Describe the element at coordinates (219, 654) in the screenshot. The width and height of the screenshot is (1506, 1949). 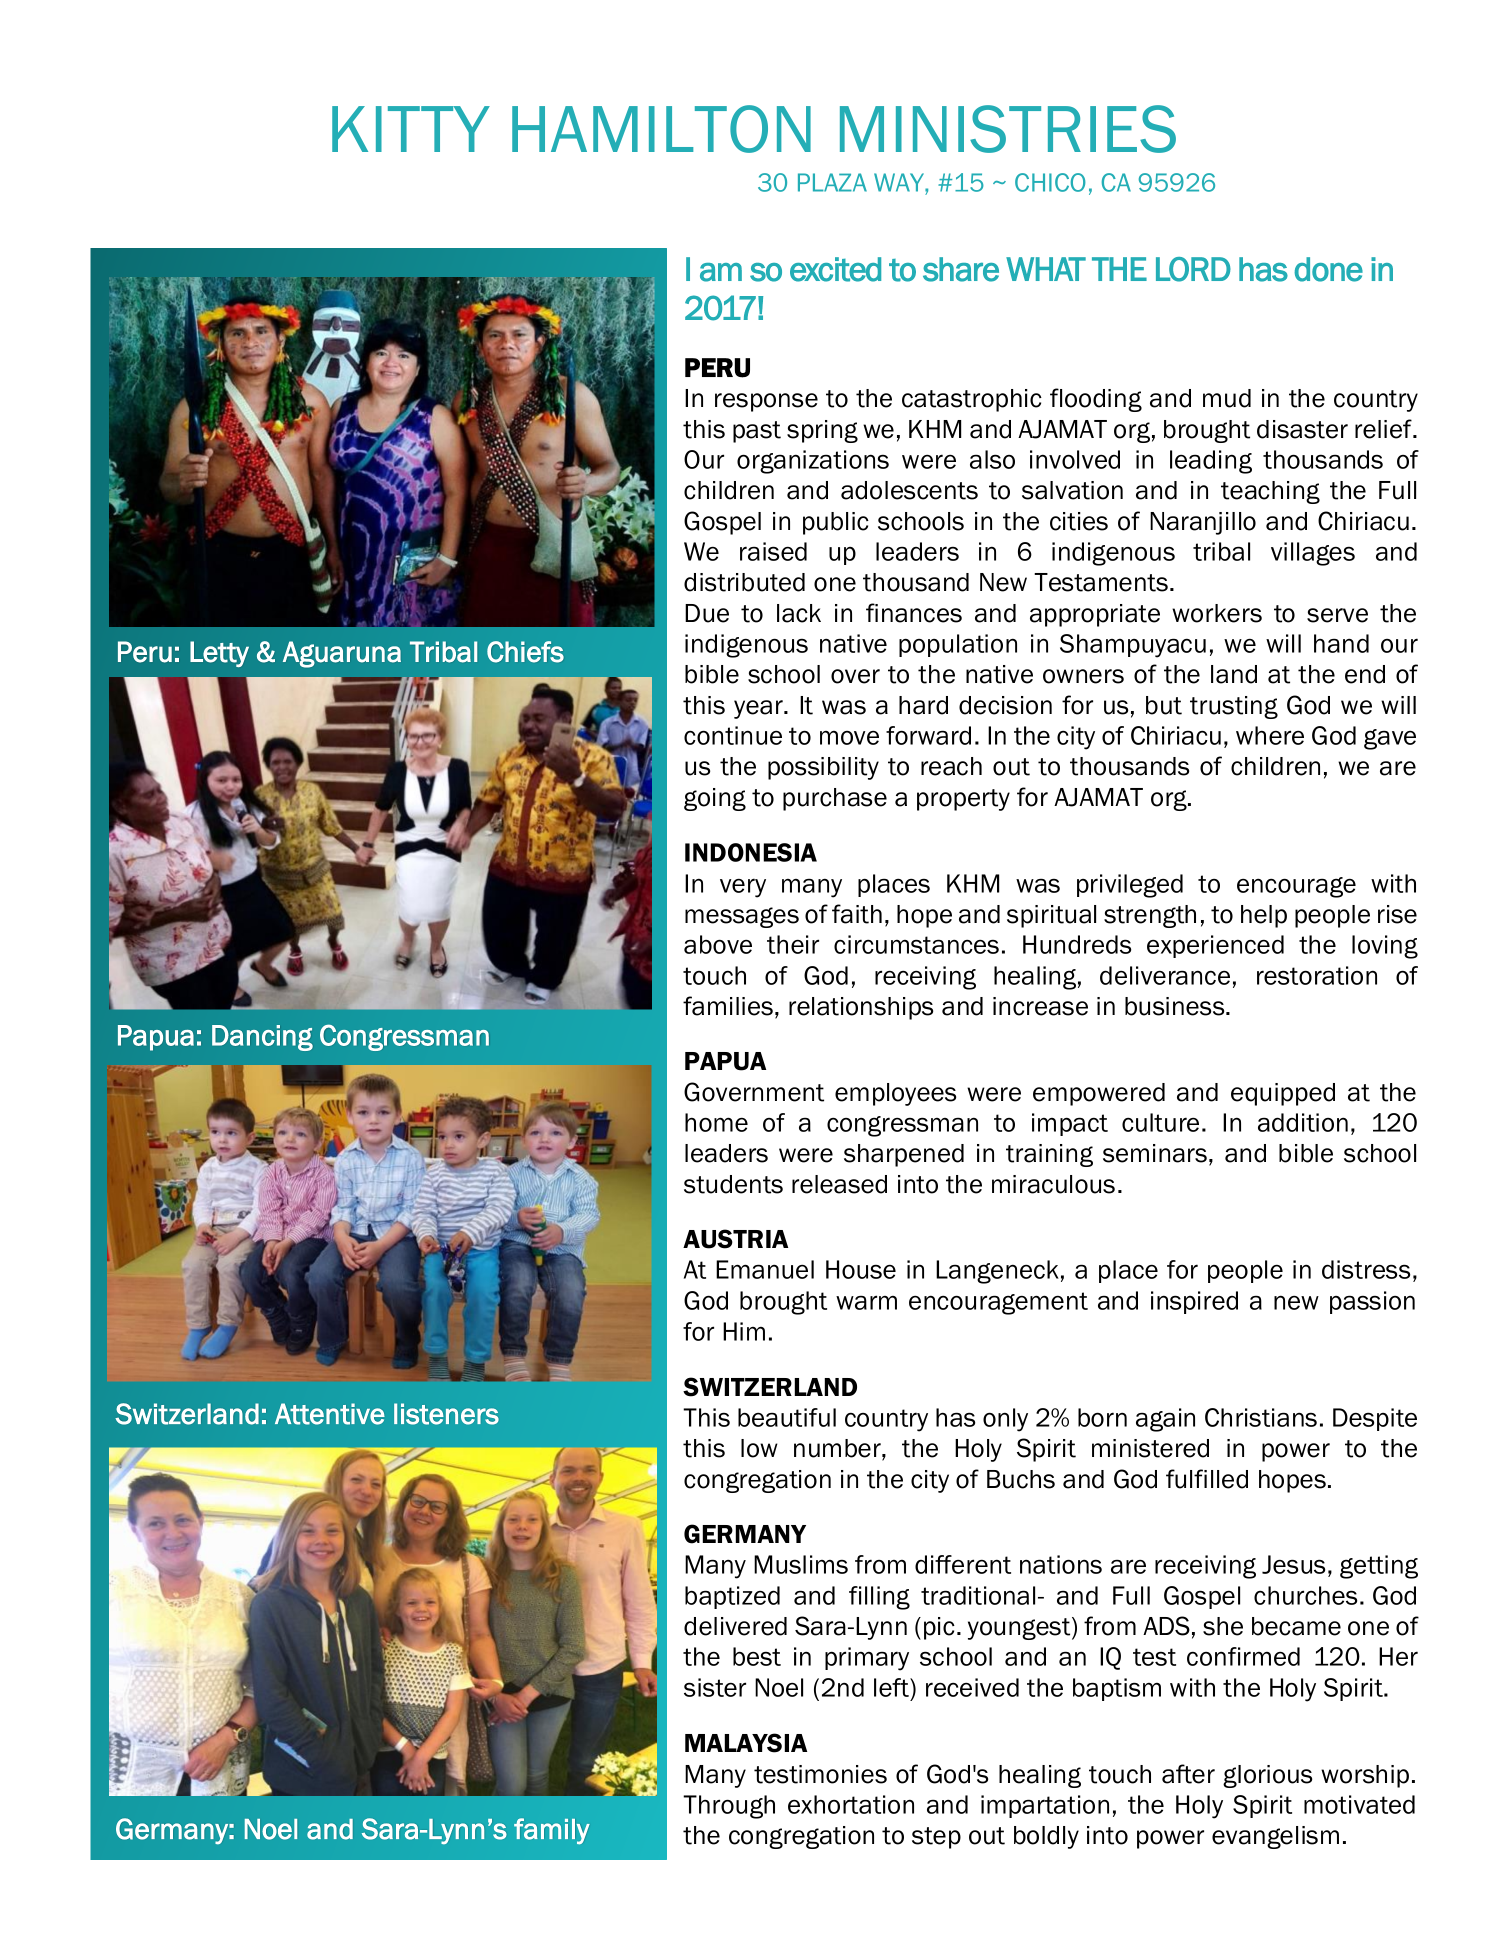
I see `Letty` at that location.
